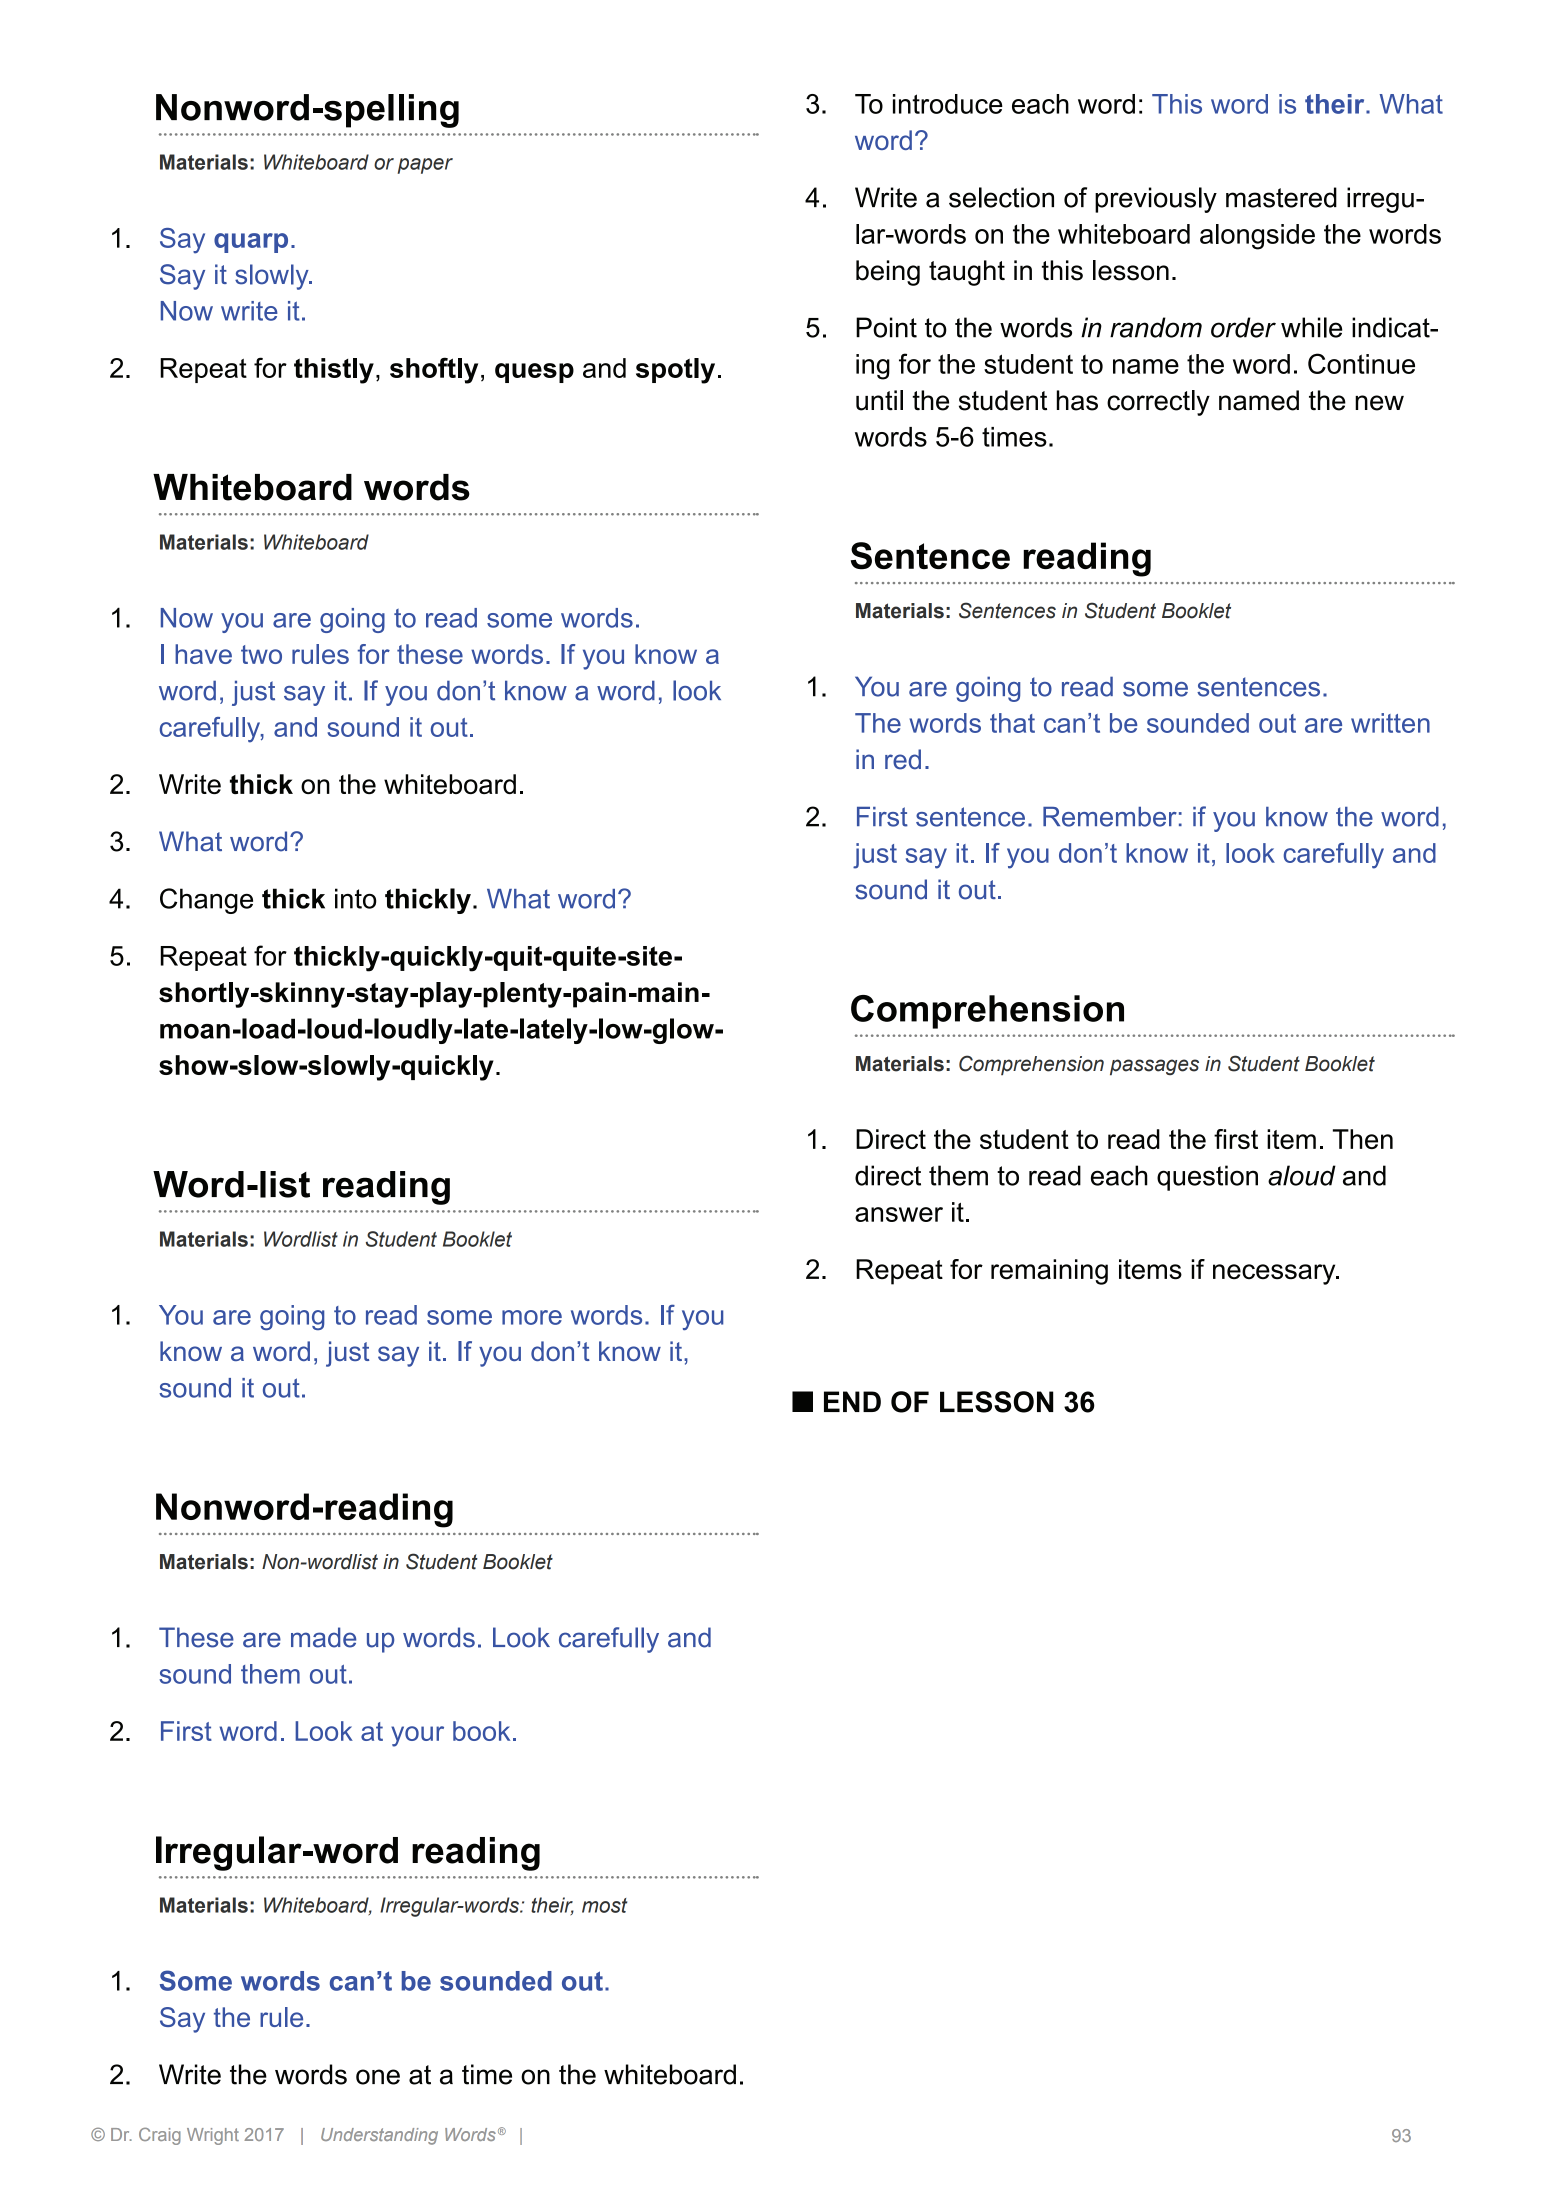  I want to click on necessary, so click(1275, 1274).
